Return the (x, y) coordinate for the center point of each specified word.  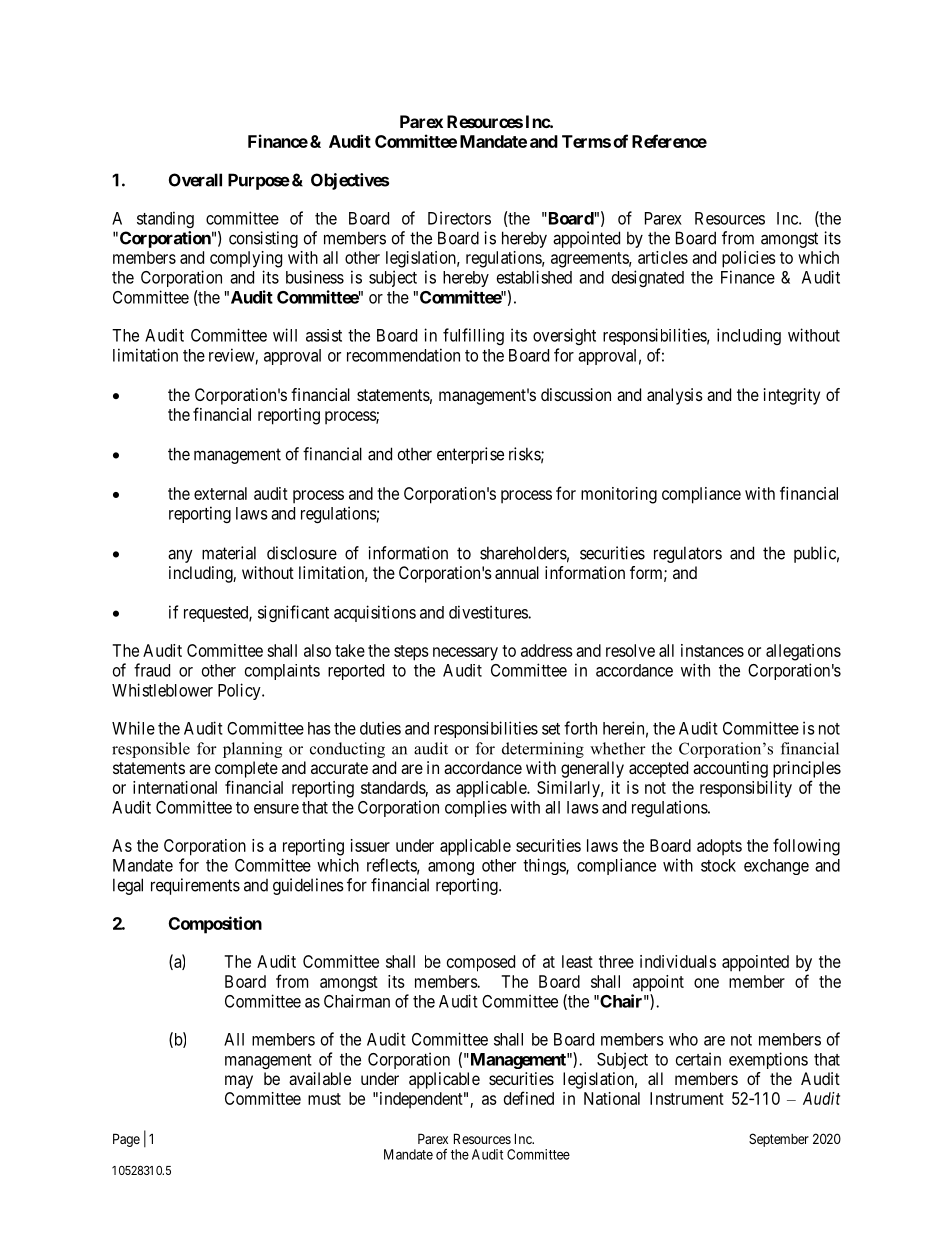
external (220, 493)
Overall (195, 180)
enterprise (470, 455)
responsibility (746, 789)
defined (529, 1098)
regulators (688, 554)
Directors (459, 218)
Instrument (687, 1098)
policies (749, 259)
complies (476, 808)
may (239, 1082)
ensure (276, 809)
